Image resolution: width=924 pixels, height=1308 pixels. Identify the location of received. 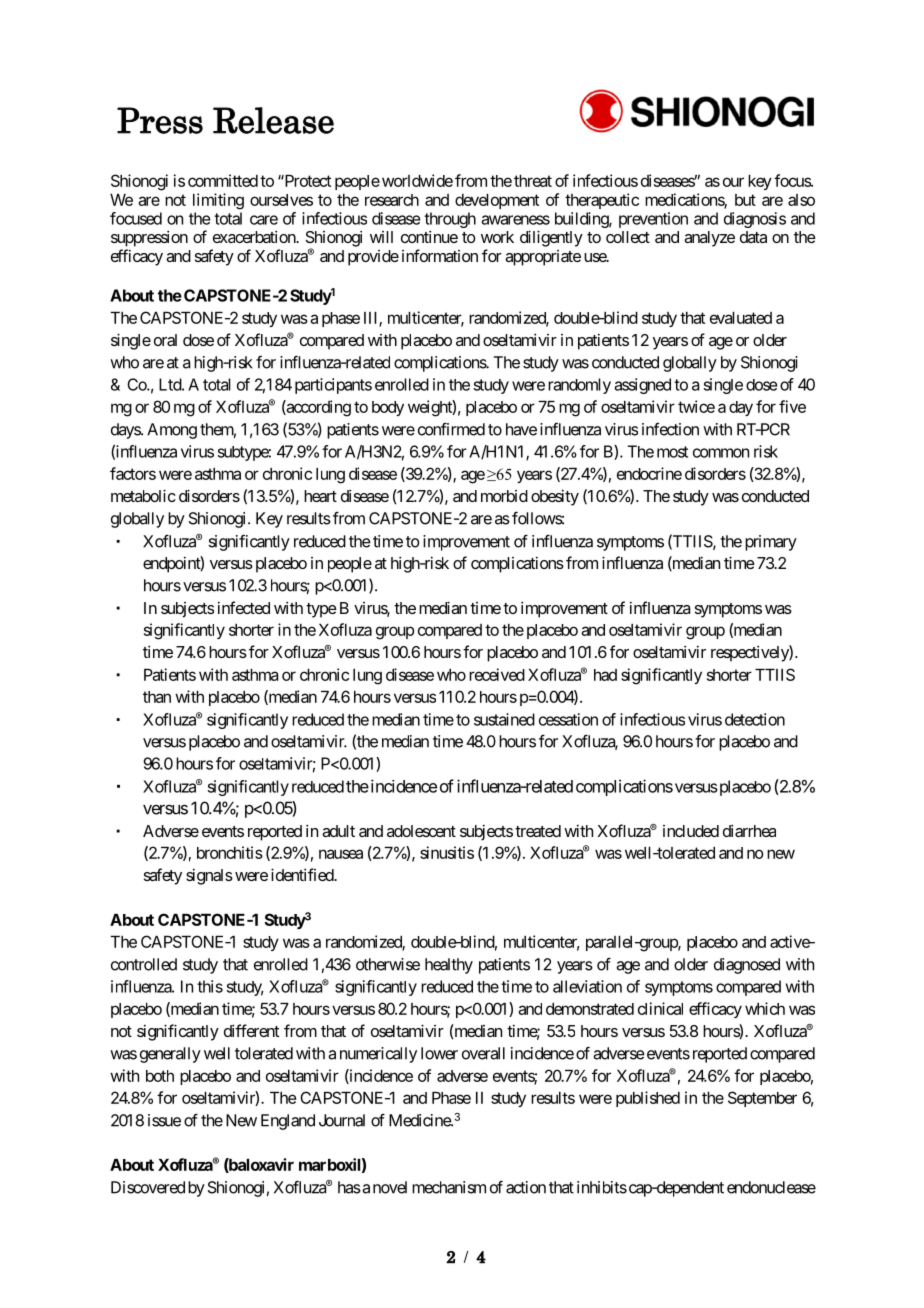
(497, 674).
